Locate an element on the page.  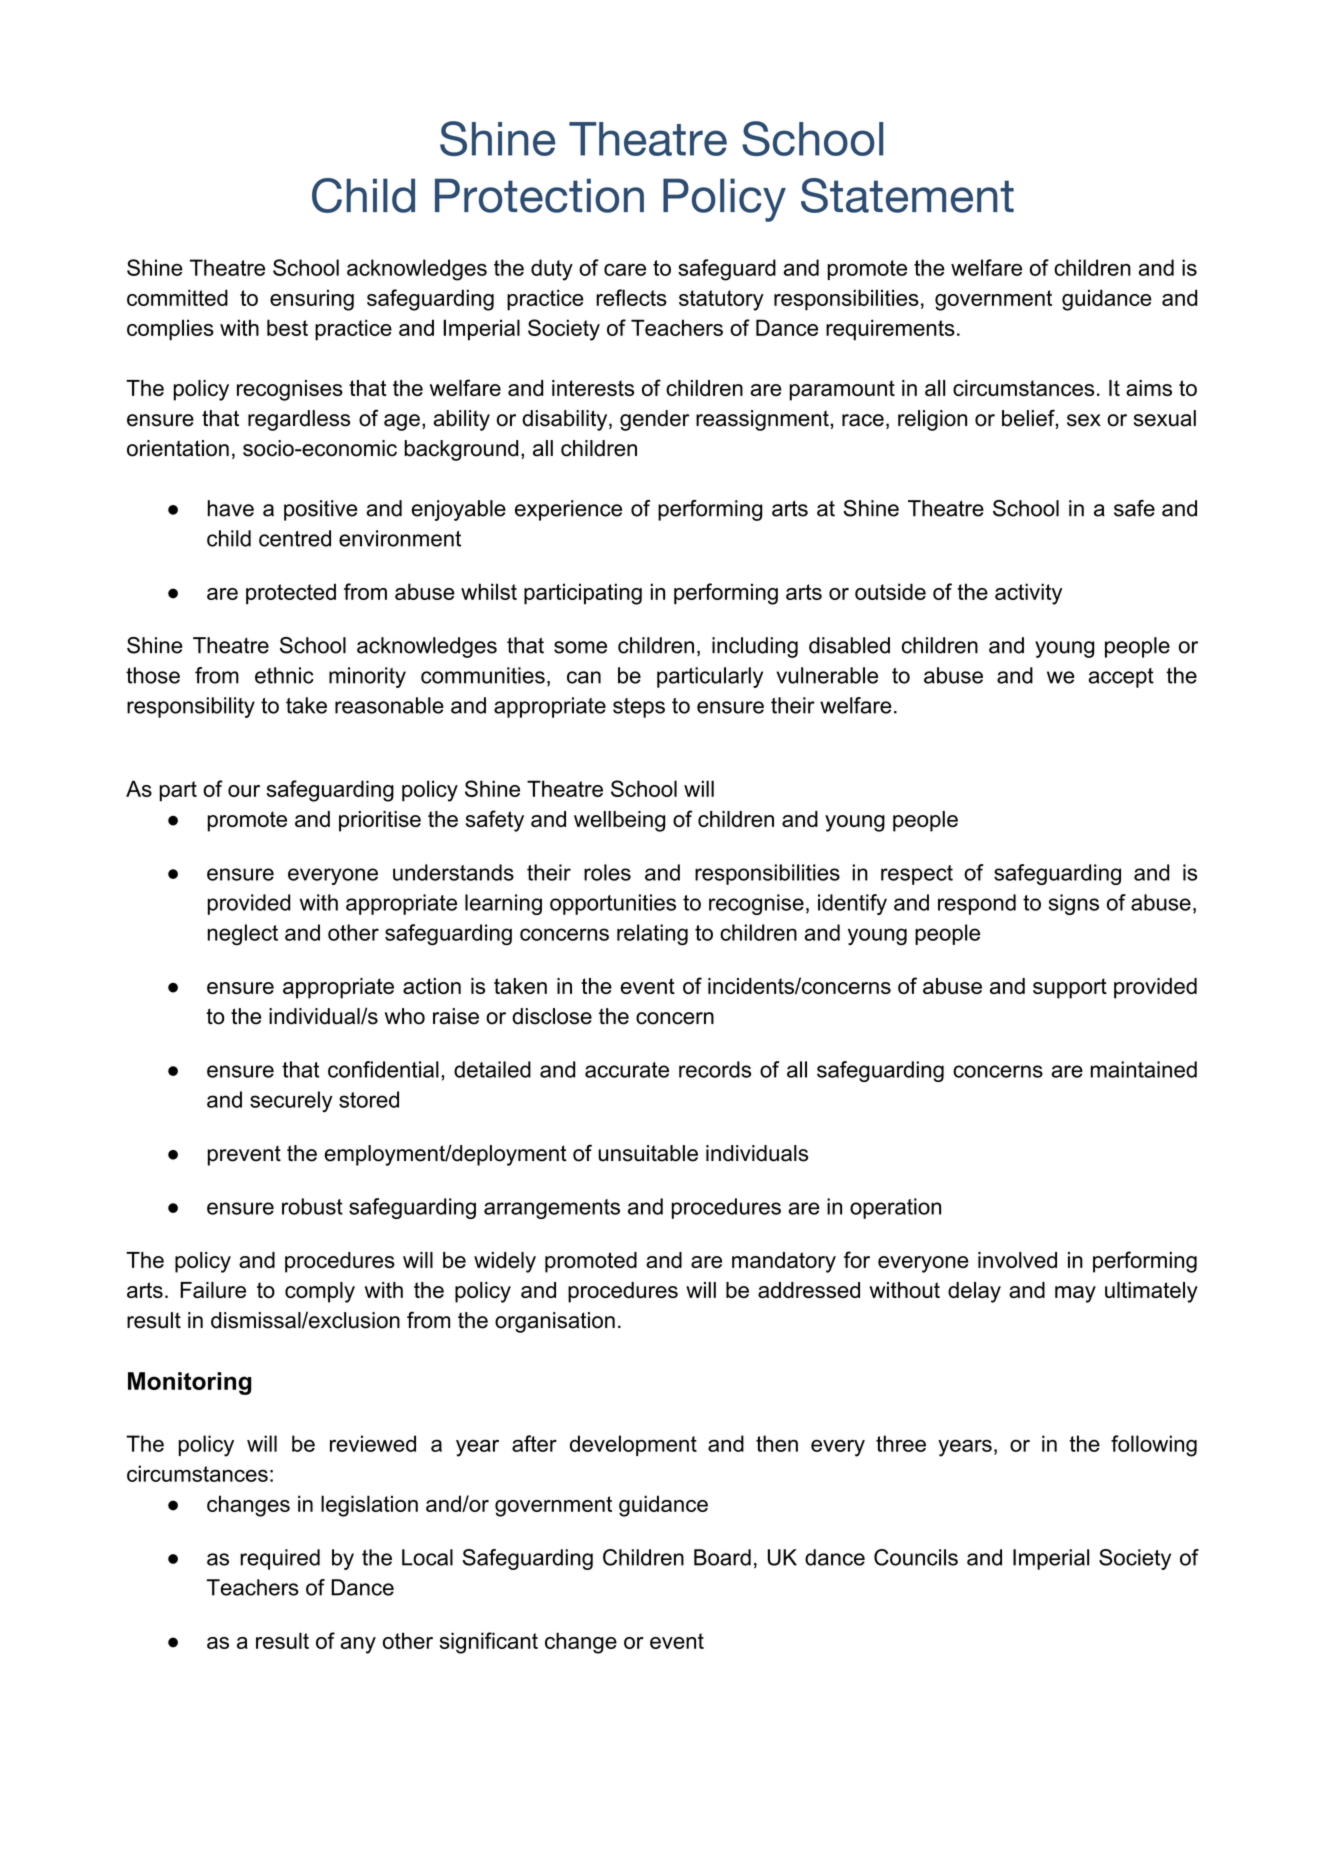
neglect is located at coordinates (242, 935).
